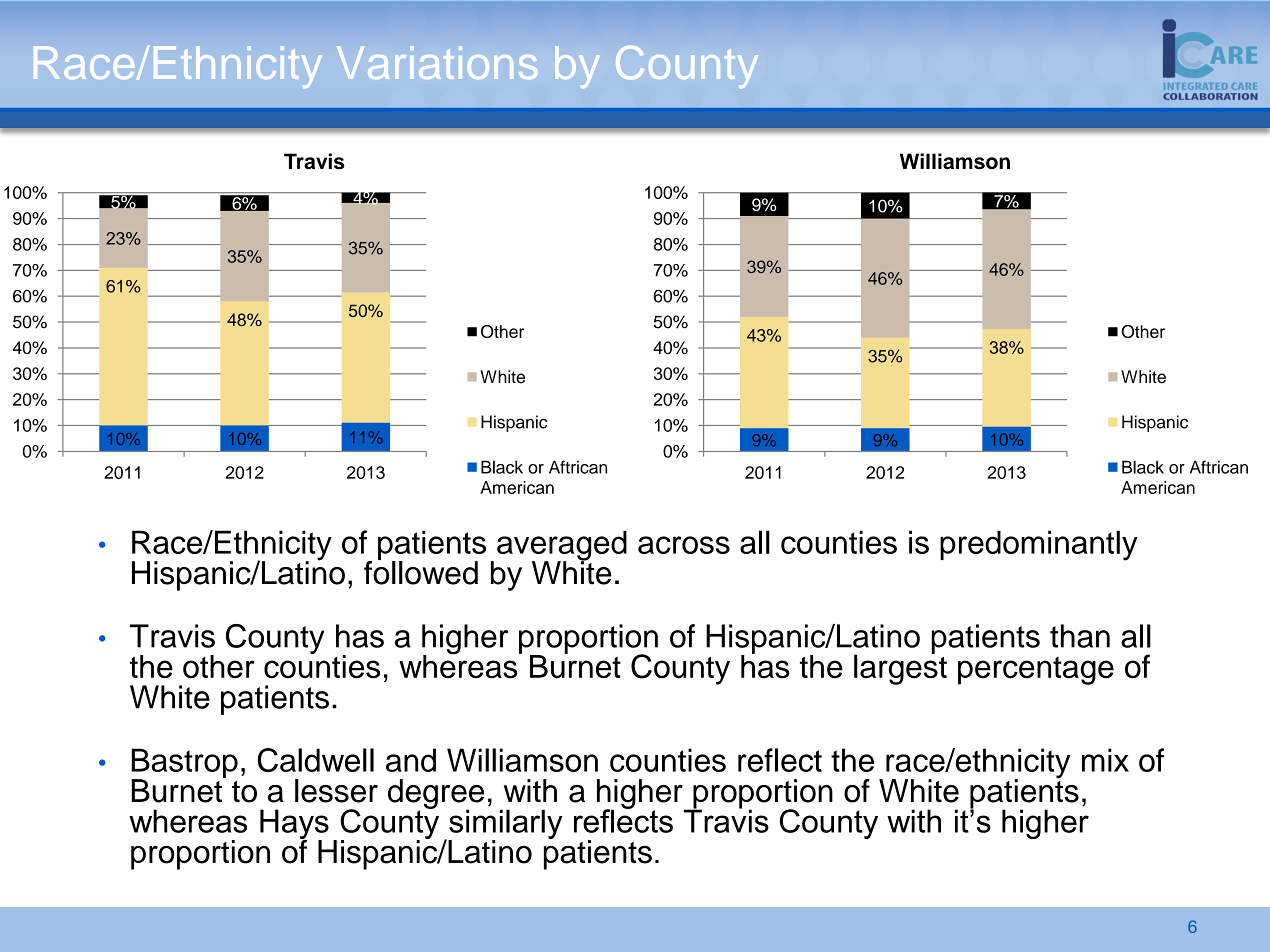  Describe the element at coordinates (1036, 671) in the screenshot. I see `percentage` at that location.
